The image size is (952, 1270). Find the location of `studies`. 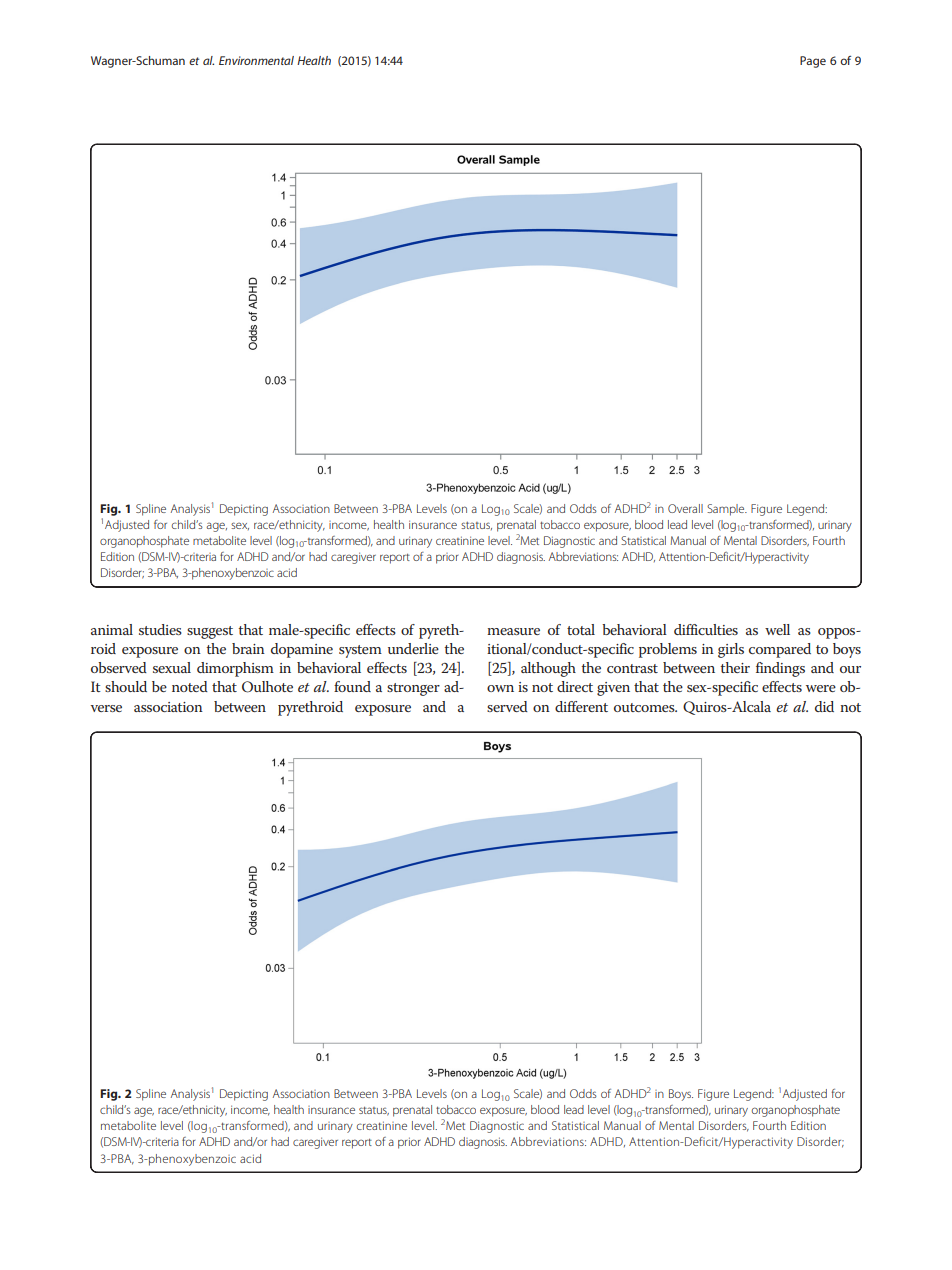

studies is located at coordinates (160, 629).
